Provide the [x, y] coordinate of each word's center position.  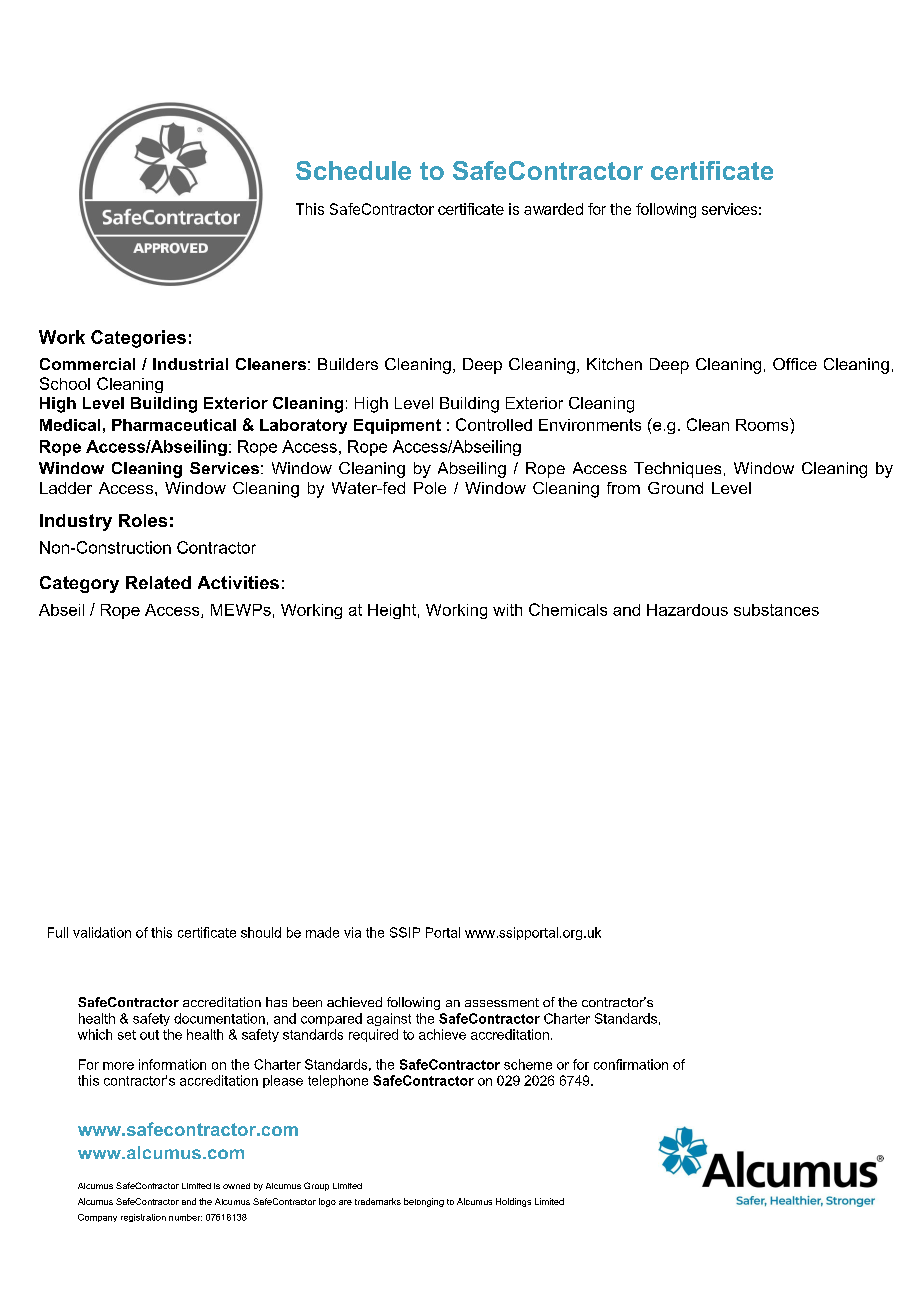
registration [143, 1218]
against [389, 1019]
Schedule [353, 170]
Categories [138, 339]
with [507, 610]
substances [776, 610]
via [352, 932]
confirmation [631, 1064]
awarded [553, 209]
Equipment [397, 426]
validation [102, 932]
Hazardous [687, 610]
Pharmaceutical [174, 425]
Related [158, 582]
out [149, 1035]
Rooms [763, 424]
